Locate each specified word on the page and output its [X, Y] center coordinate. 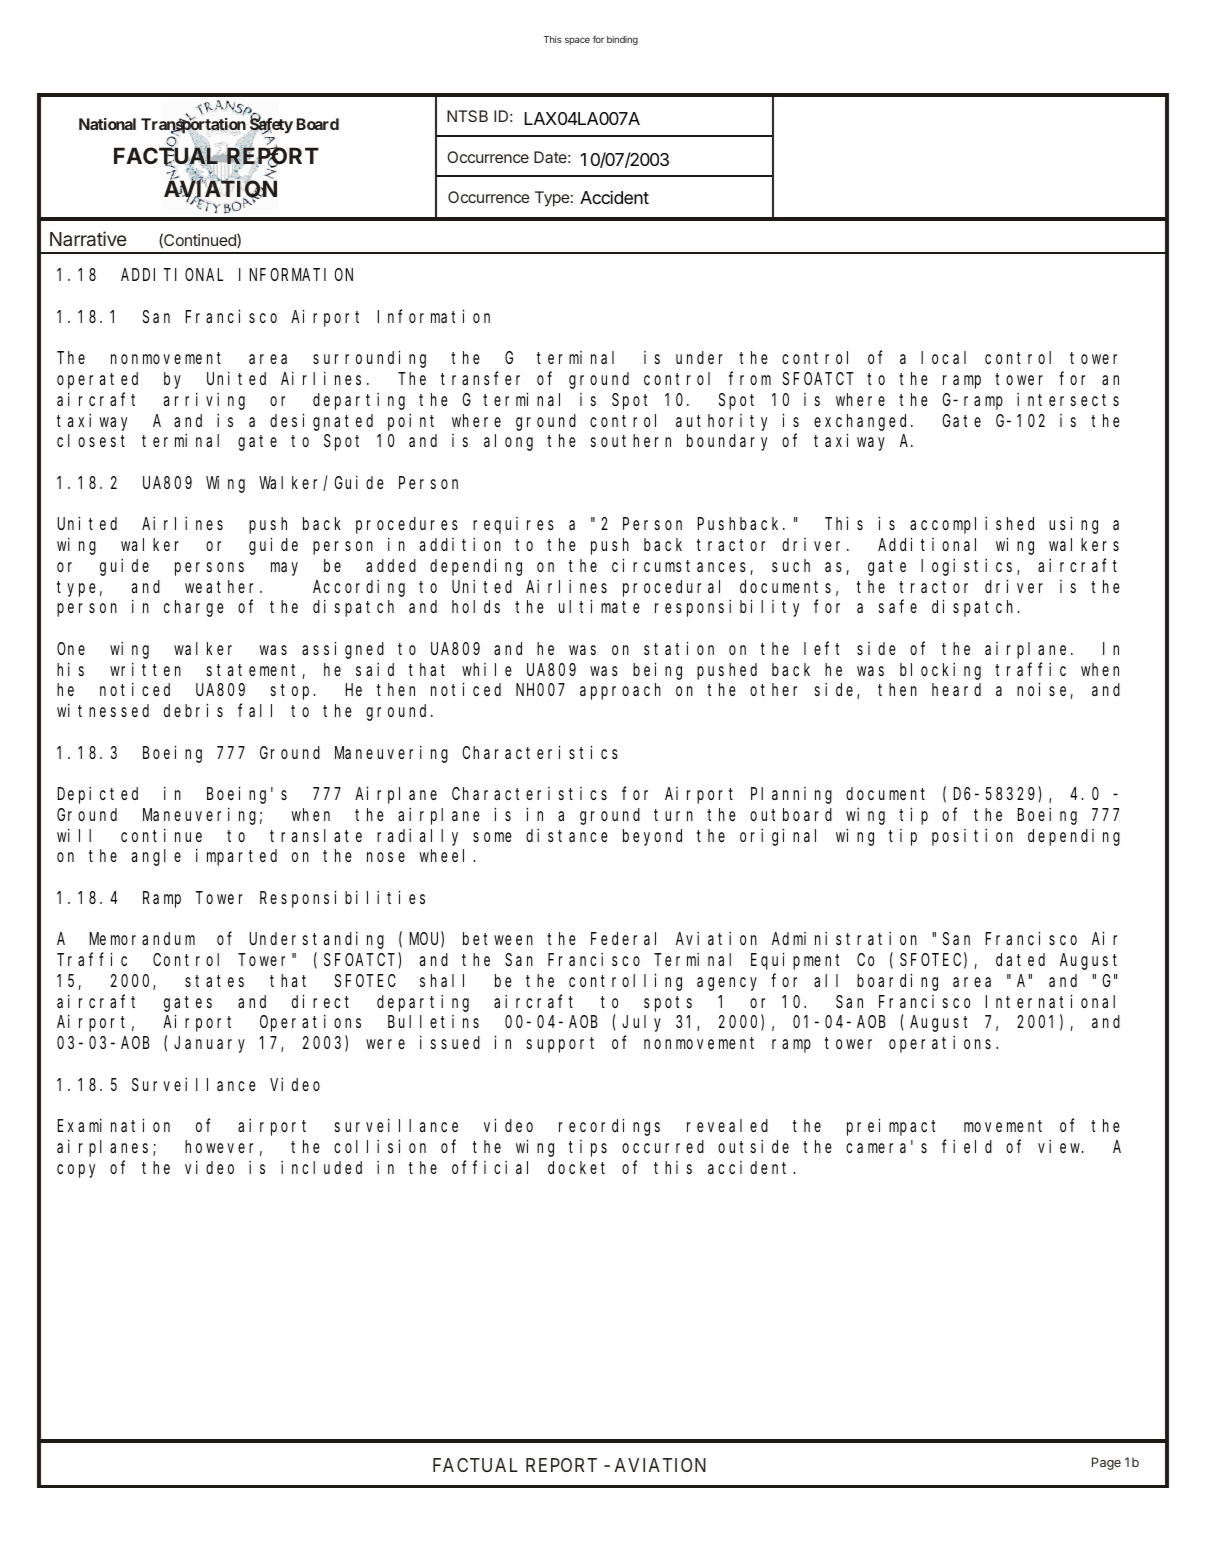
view [1060, 1146]
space [577, 41]
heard [956, 689]
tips [588, 1148]
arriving [204, 401]
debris [193, 710]
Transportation [194, 126]
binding [622, 40]
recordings [609, 1127]
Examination [114, 1125]
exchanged [863, 422]
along [508, 442]
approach [620, 691]
